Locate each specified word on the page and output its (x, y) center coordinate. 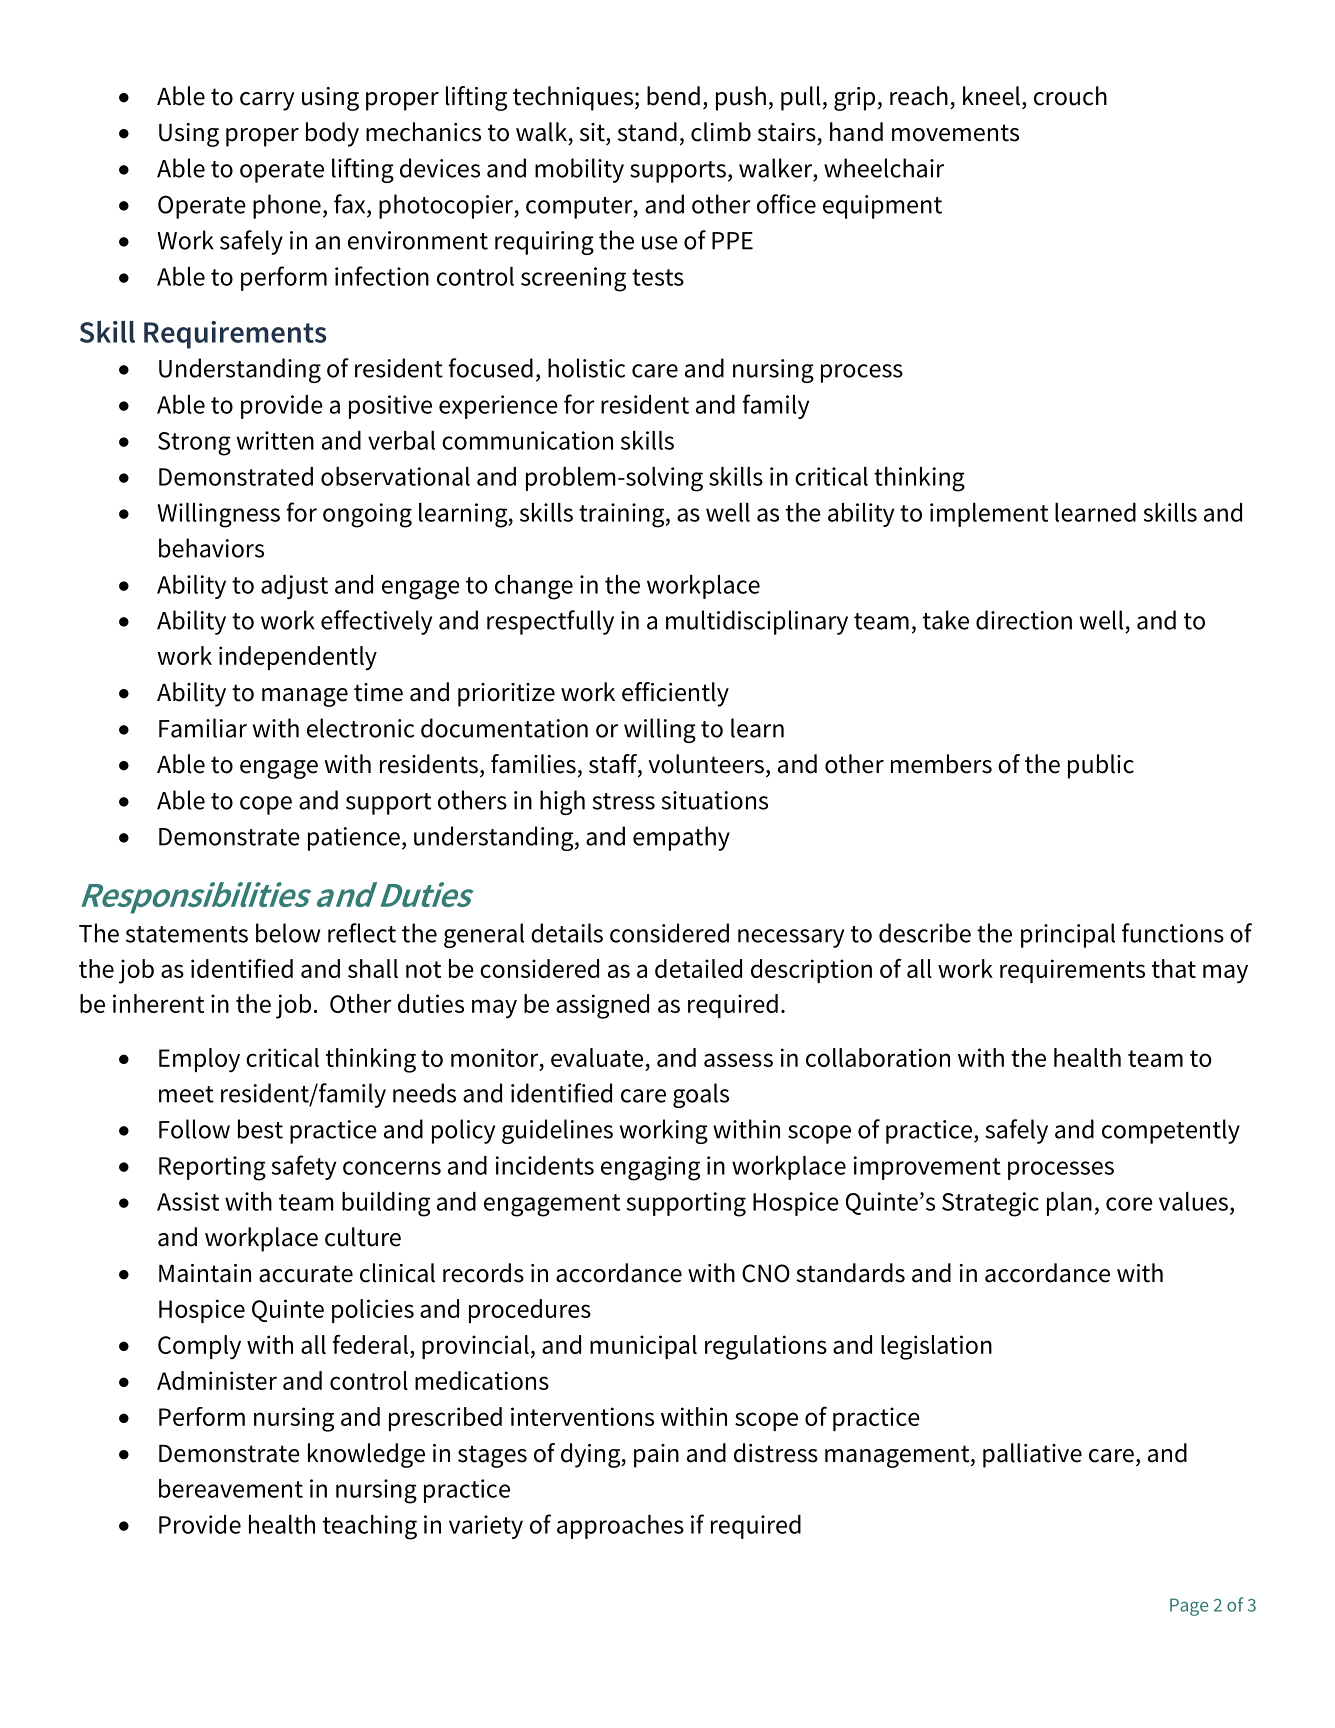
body (332, 134)
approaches (620, 1527)
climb (721, 132)
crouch (1070, 96)
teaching (370, 1527)
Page (1189, 1607)
